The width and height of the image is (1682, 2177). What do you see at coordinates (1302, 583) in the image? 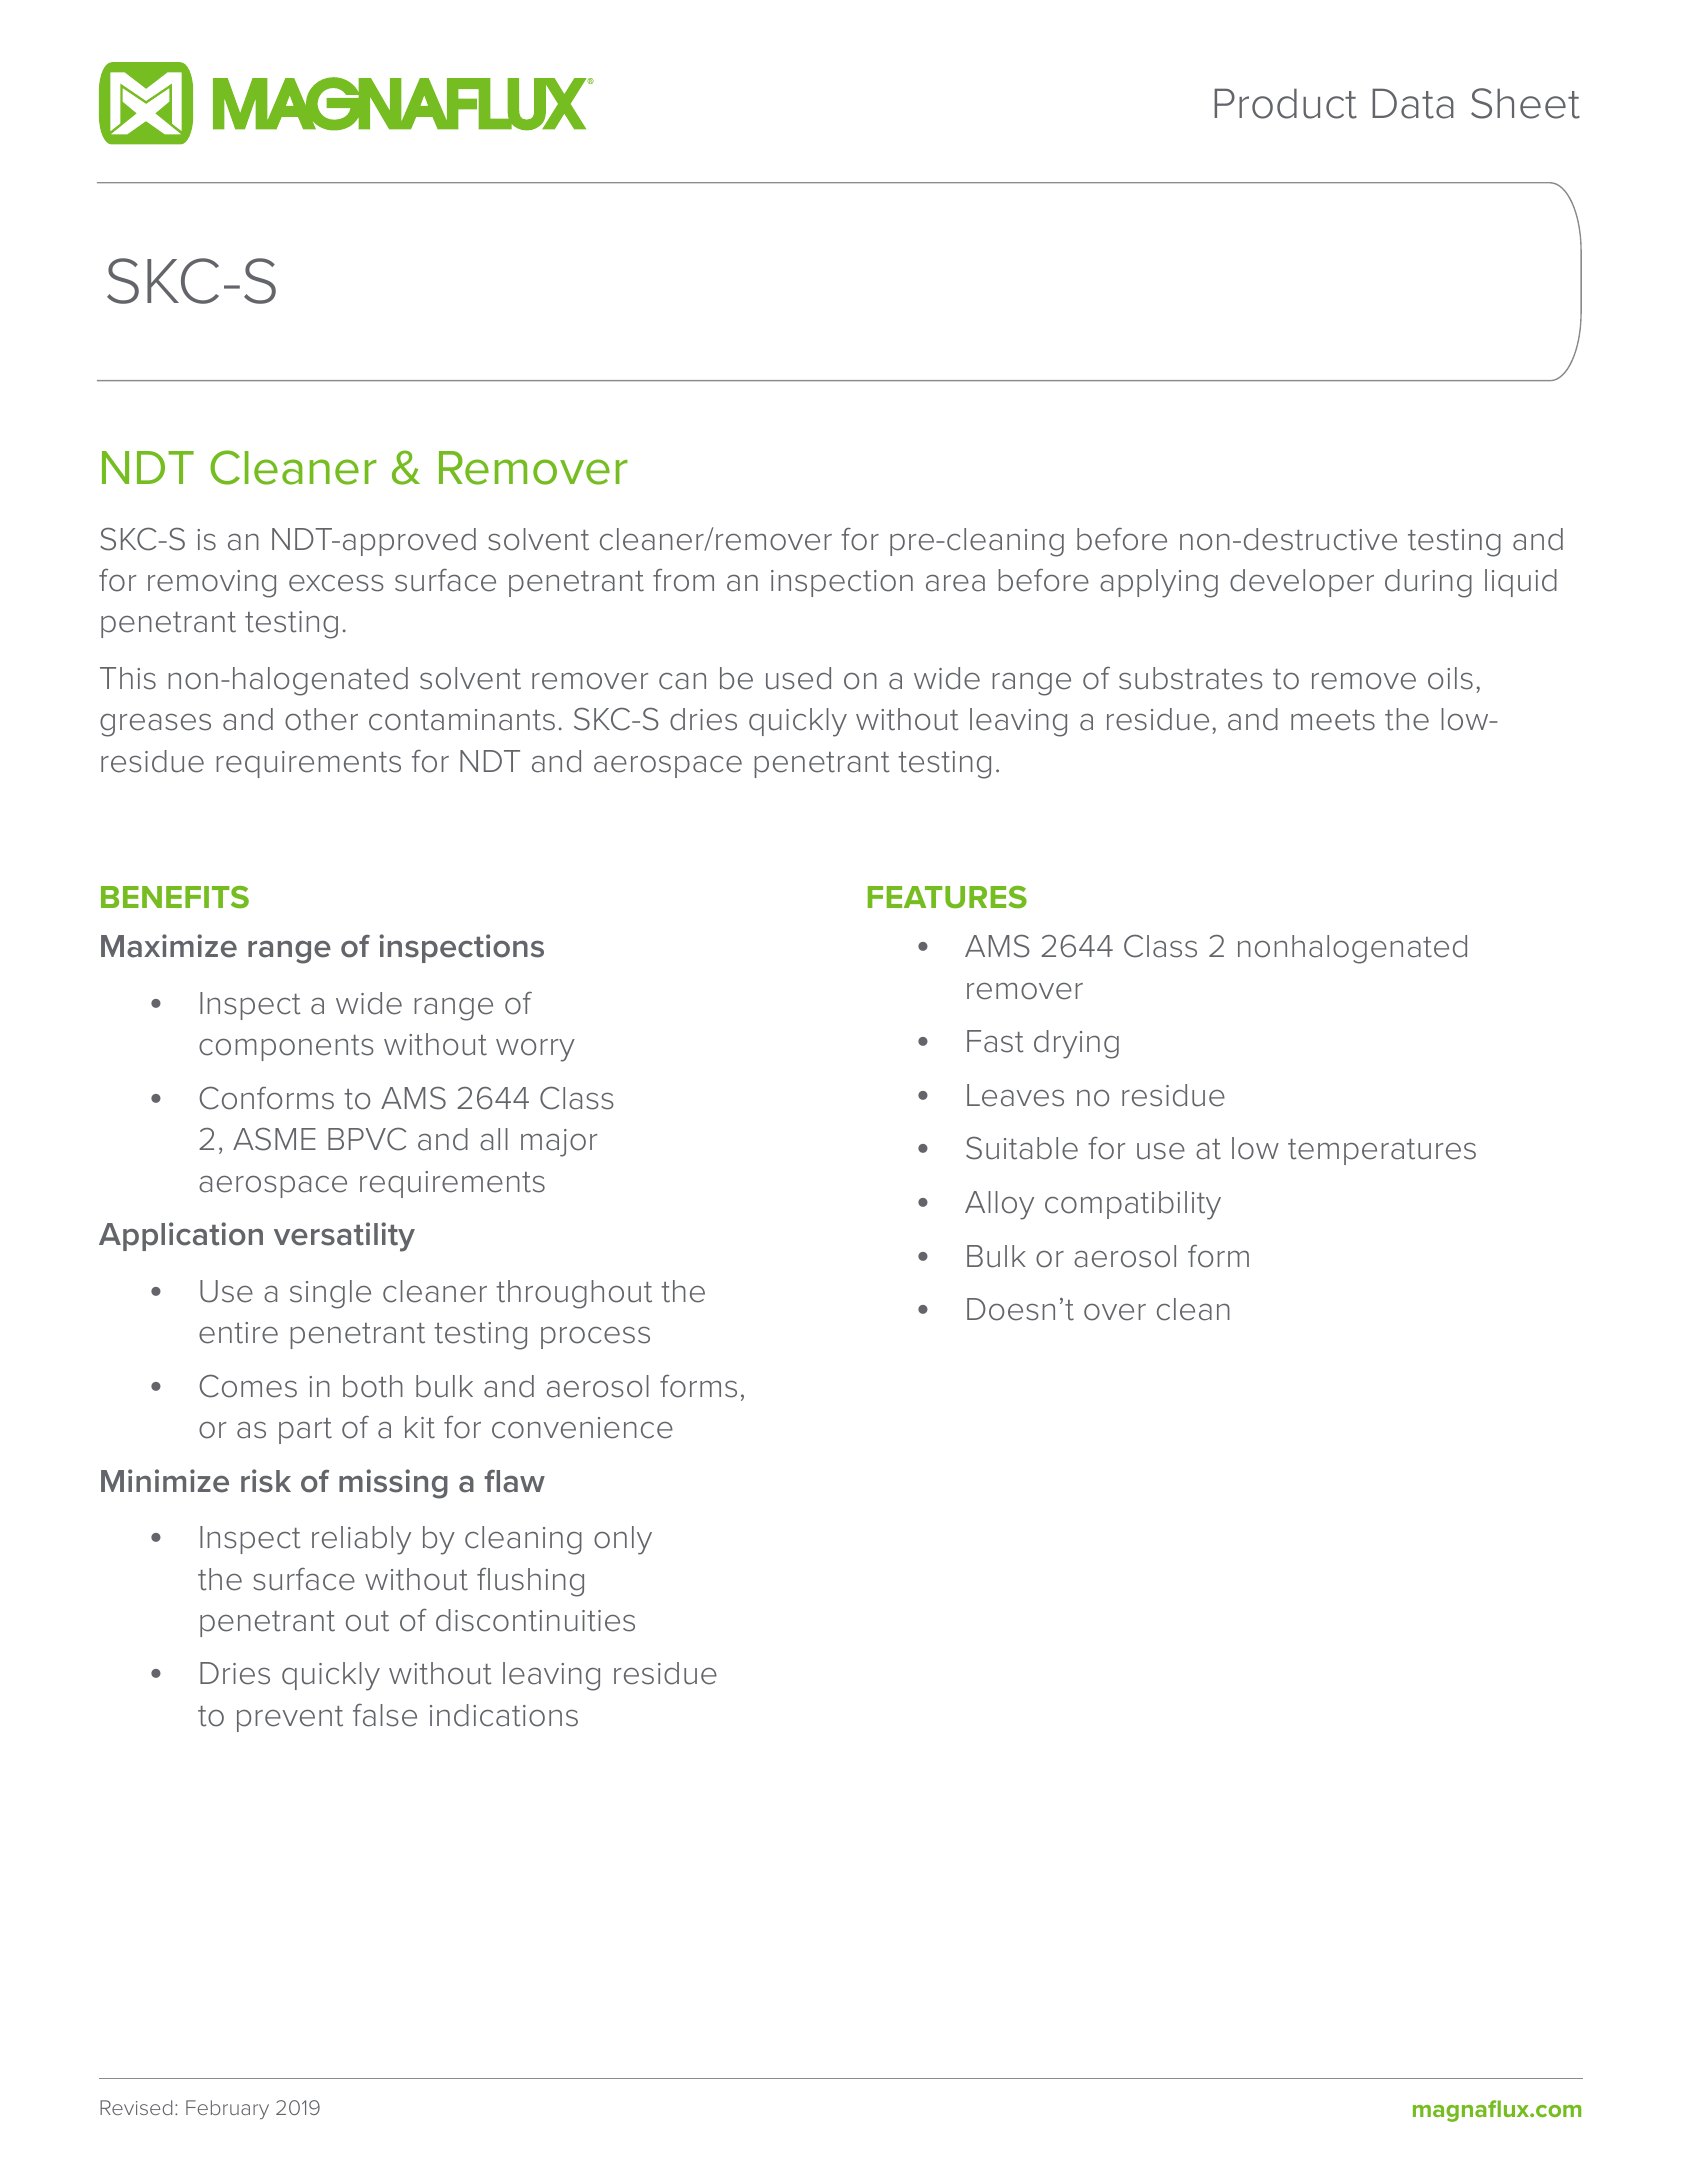
I see `developer` at bounding box center [1302, 583].
